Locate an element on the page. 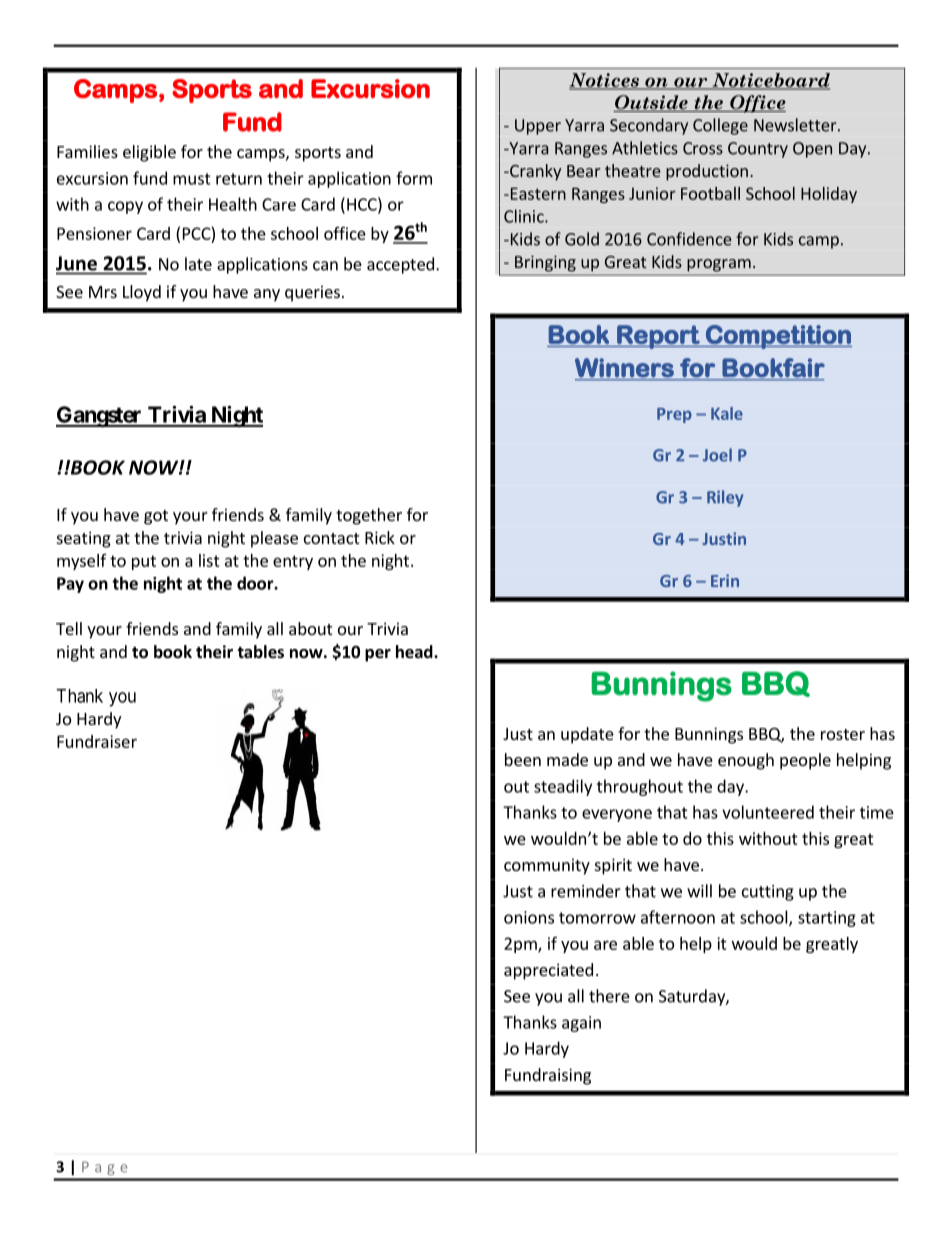  Prep is located at coordinates (674, 415).
